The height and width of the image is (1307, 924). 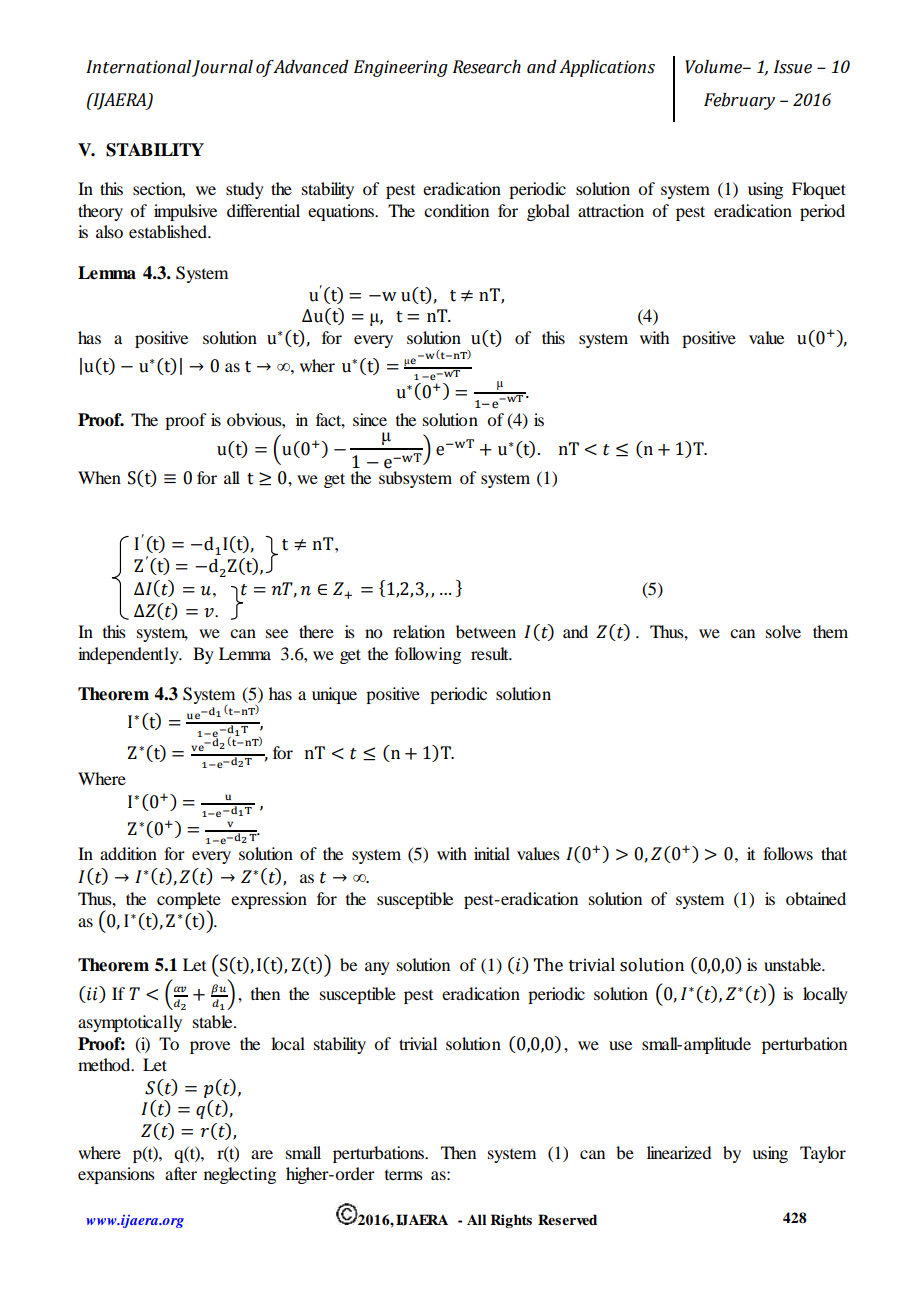 What do you see at coordinates (181, 1173) in the image?
I see `after` at bounding box center [181, 1173].
